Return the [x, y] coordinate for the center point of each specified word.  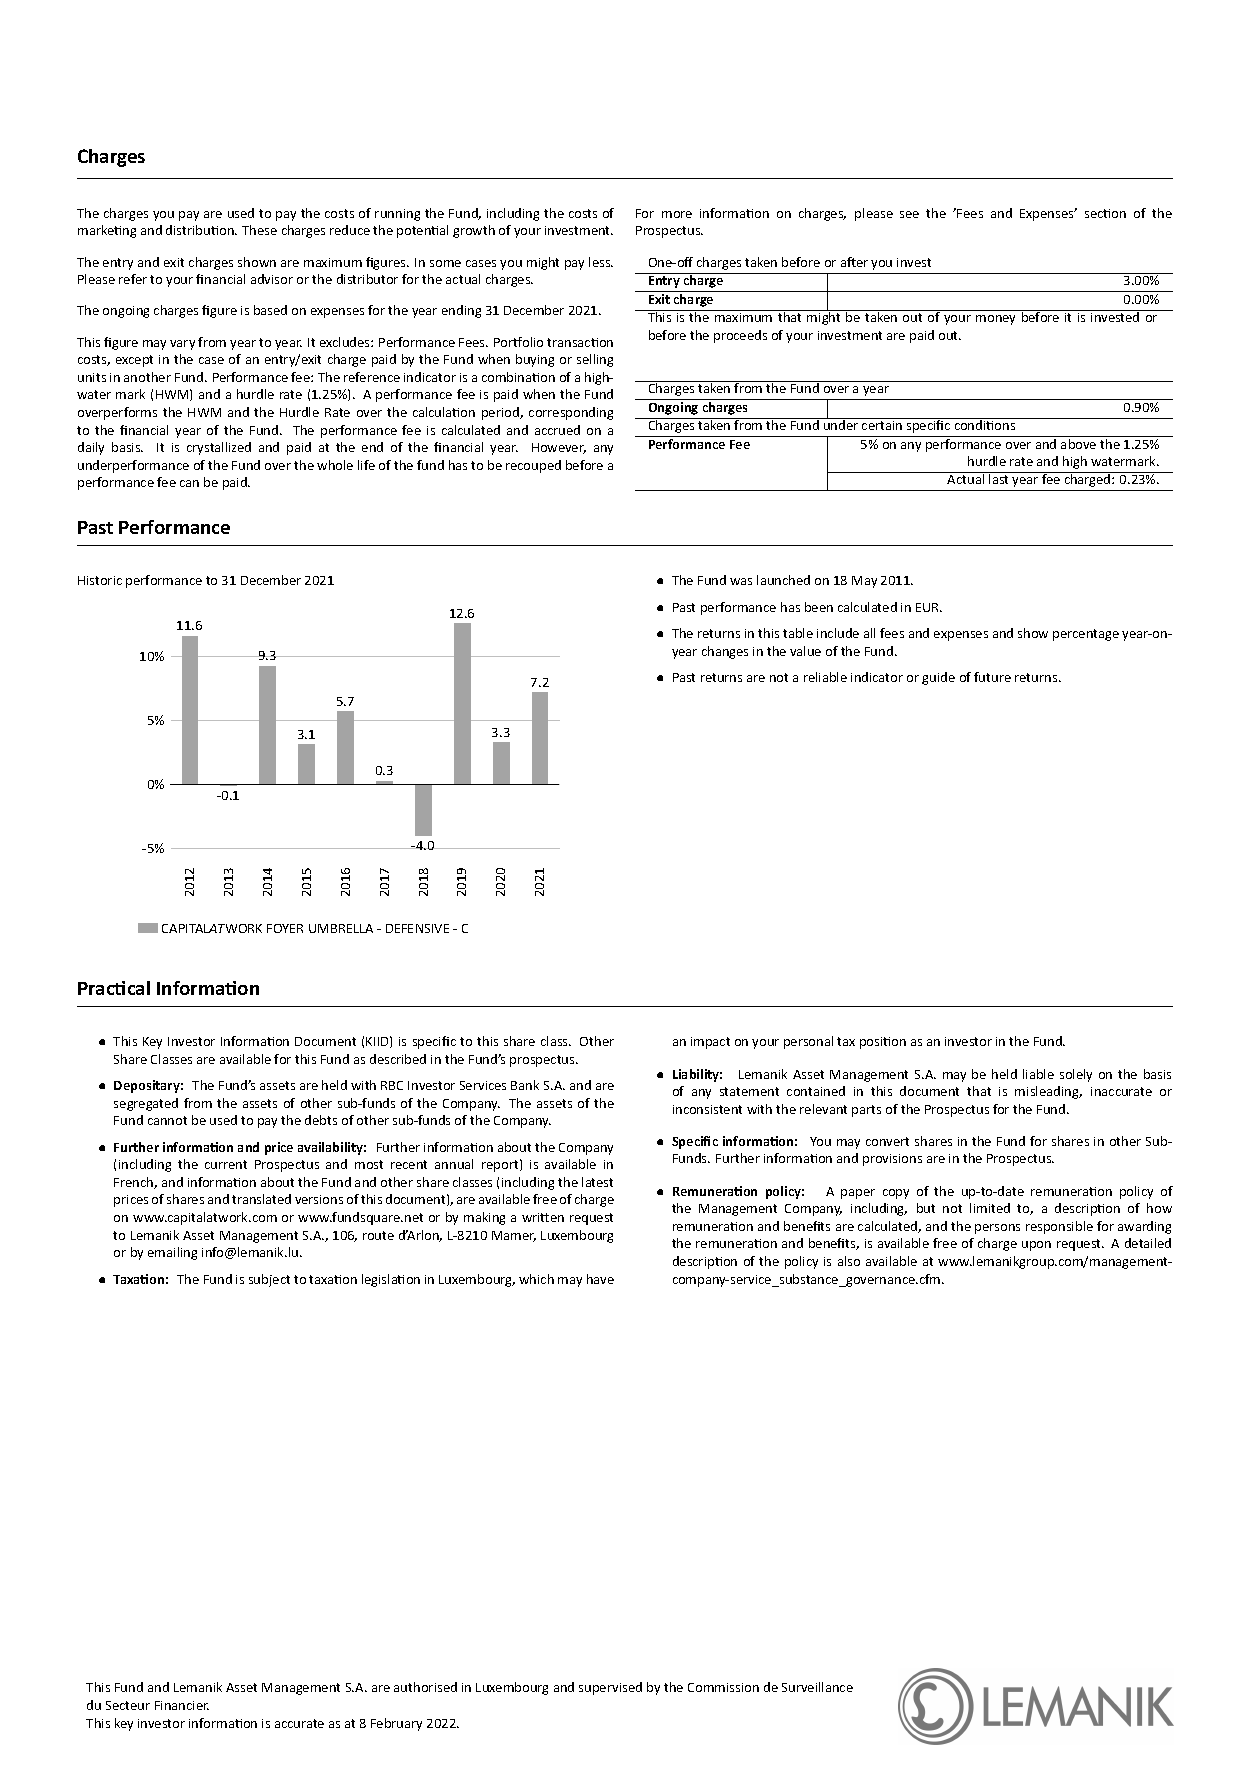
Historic [100, 580]
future [992, 677]
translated [261, 1199]
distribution [201, 230]
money [995, 320]
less [601, 262]
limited [990, 1208]
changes [725, 652]
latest [597, 1182]
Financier [182, 1705]
